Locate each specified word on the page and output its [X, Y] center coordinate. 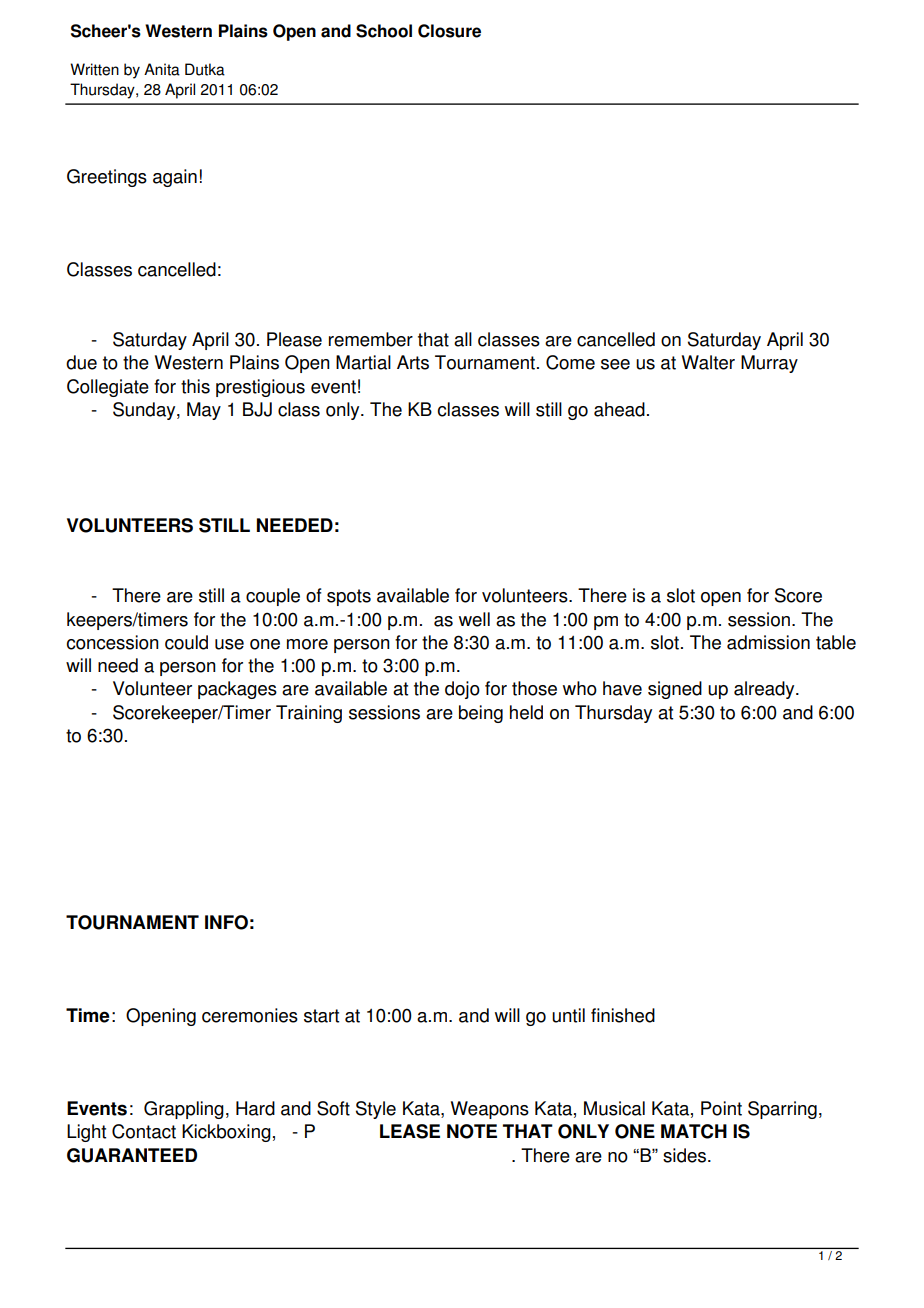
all [463, 339]
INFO [226, 922]
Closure [449, 31]
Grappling [184, 1110]
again [175, 178]
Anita [162, 69]
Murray [769, 364]
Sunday [145, 411]
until [568, 1015]
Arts [413, 362]
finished [623, 1015]
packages [237, 690]
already [765, 690]
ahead [619, 409]
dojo [462, 690]
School [384, 31]
